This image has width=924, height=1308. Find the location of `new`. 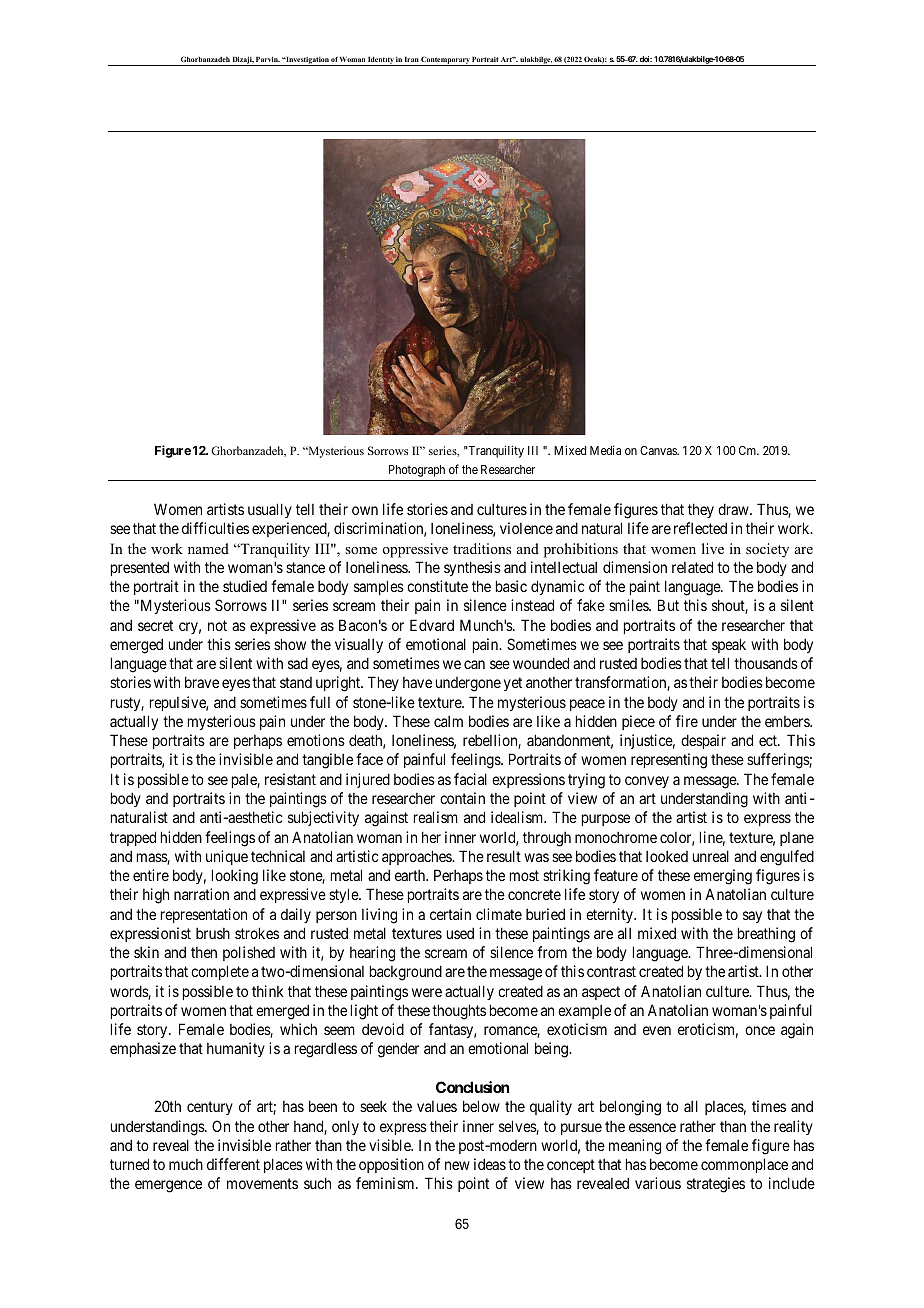

new is located at coordinates (457, 1165).
